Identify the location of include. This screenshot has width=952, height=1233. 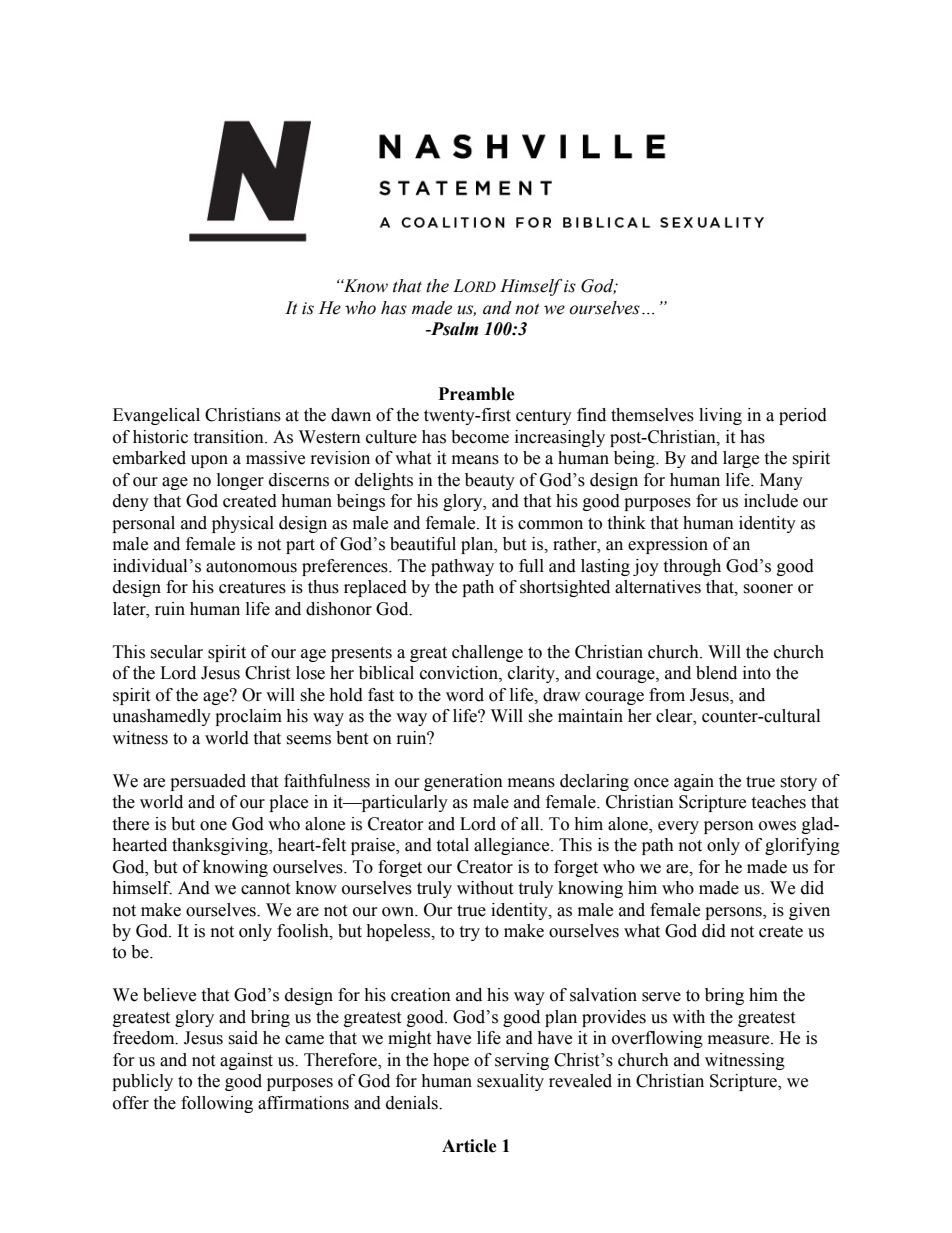
(771, 501).
